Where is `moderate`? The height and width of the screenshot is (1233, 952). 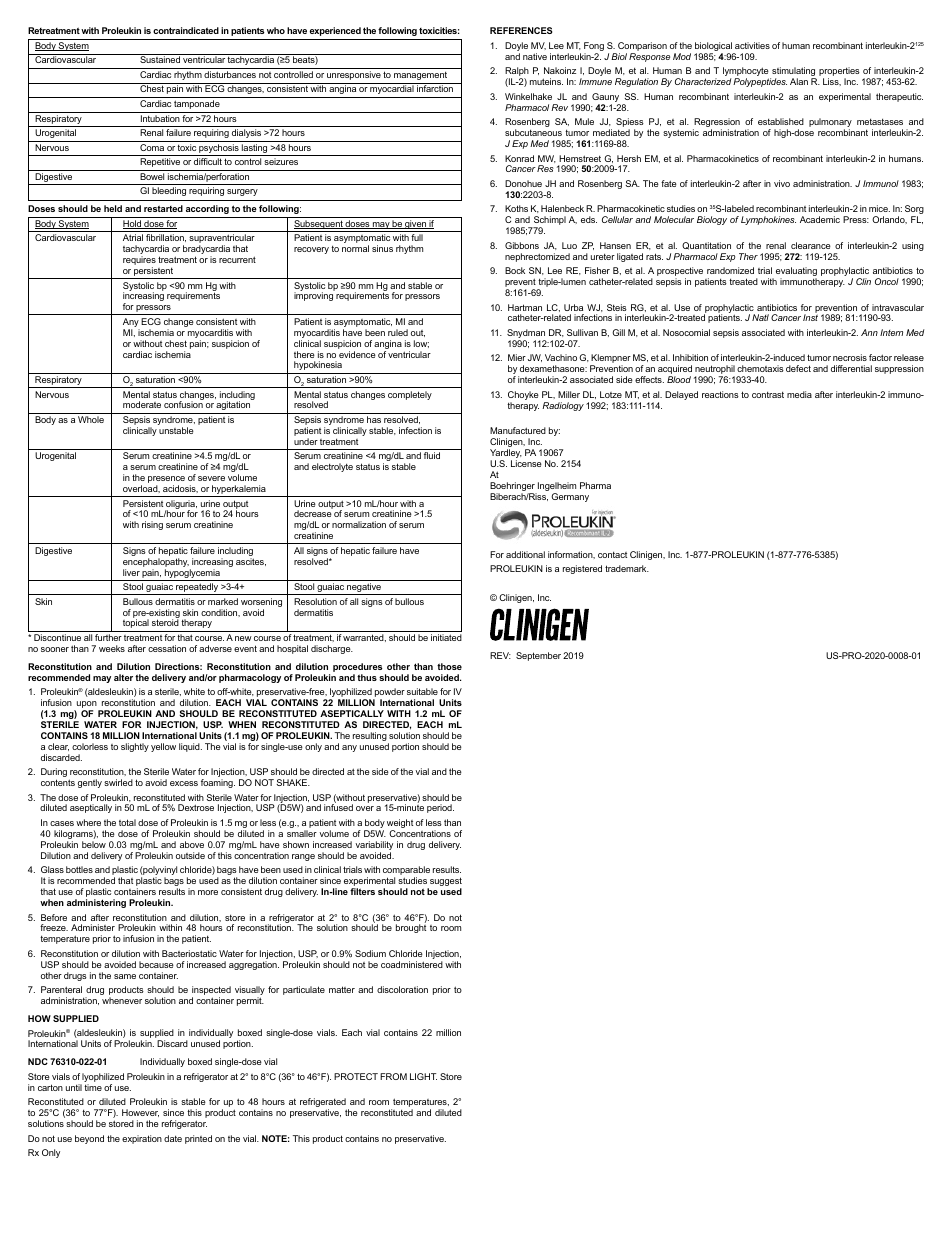
moderate is located at coordinates (142, 404).
